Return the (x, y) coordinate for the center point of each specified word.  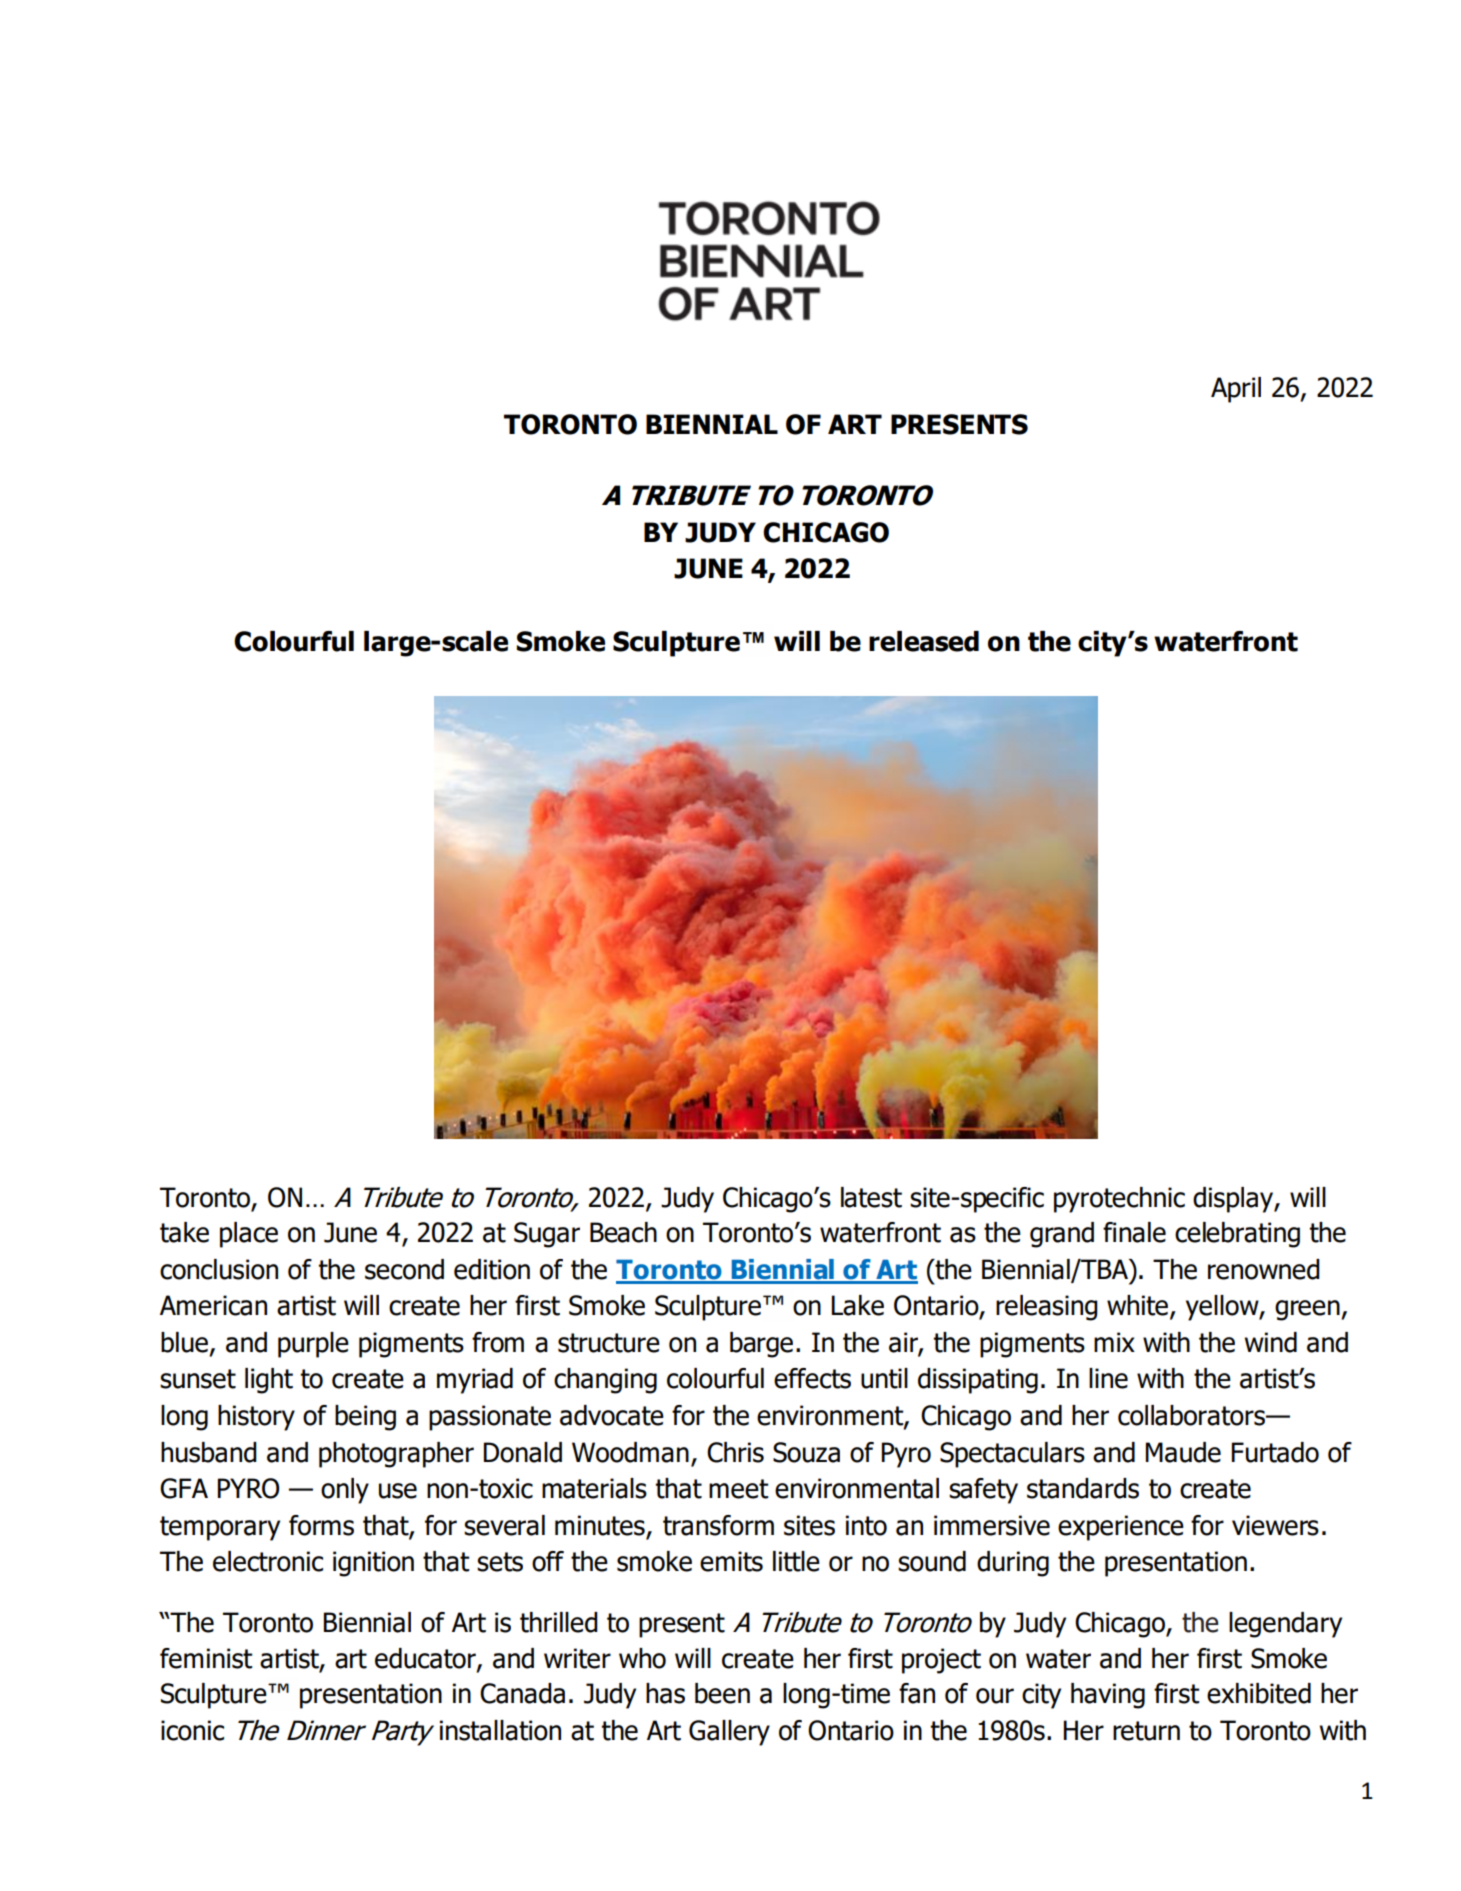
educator (426, 1659)
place (249, 1235)
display (1234, 1200)
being (365, 1418)
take (184, 1232)
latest (871, 1197)
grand (1062, 1235)
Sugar (547, 1235)
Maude (1183, 1452)
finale (1134, 1232)
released (924, 641)
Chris (735, 1452)
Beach (623, 1232)
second (404, 1269)
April (1236, 390)
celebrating (1237, 1235)
